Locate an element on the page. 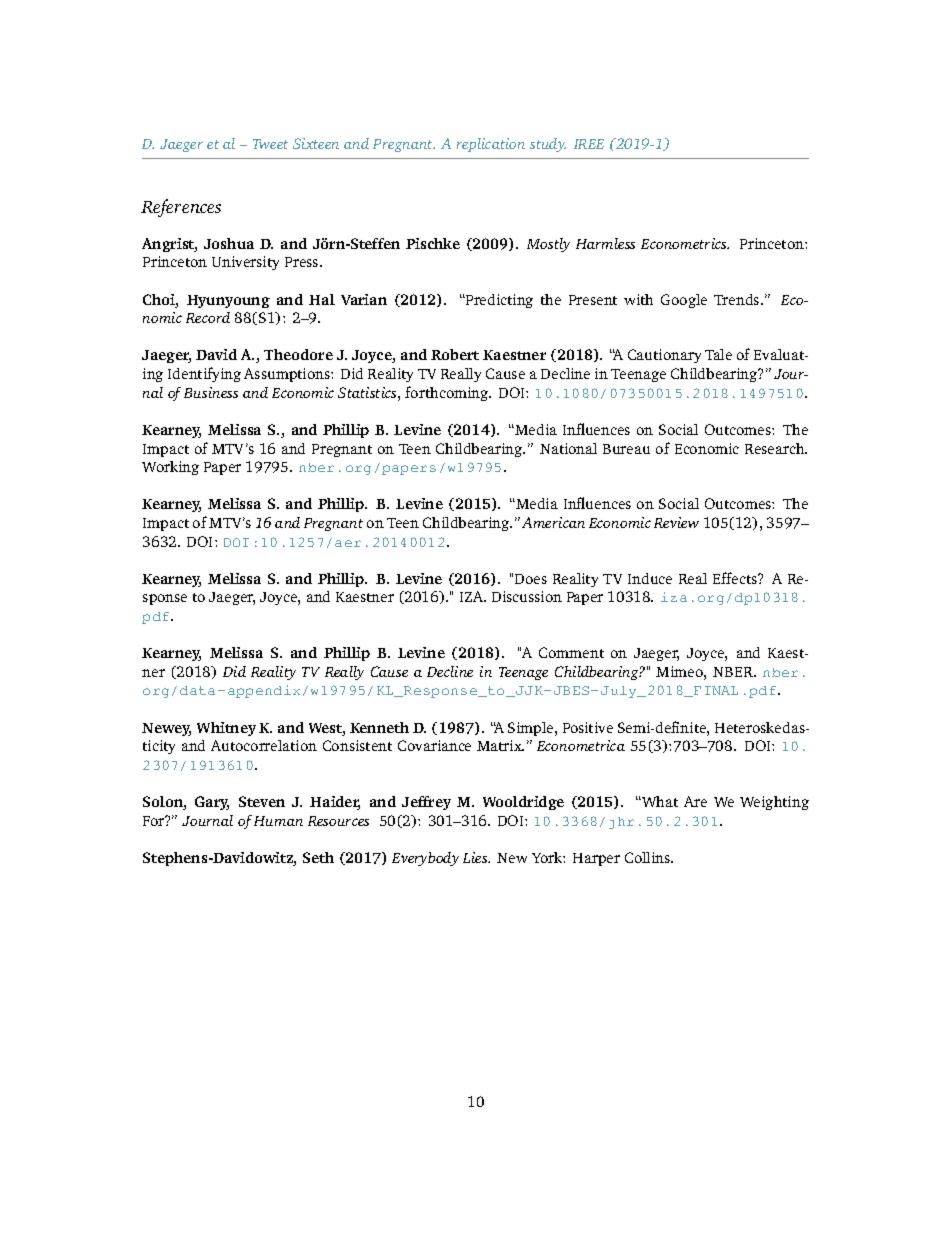 The image size is (952, 1233). replication is located at coordinates (491, 145).
